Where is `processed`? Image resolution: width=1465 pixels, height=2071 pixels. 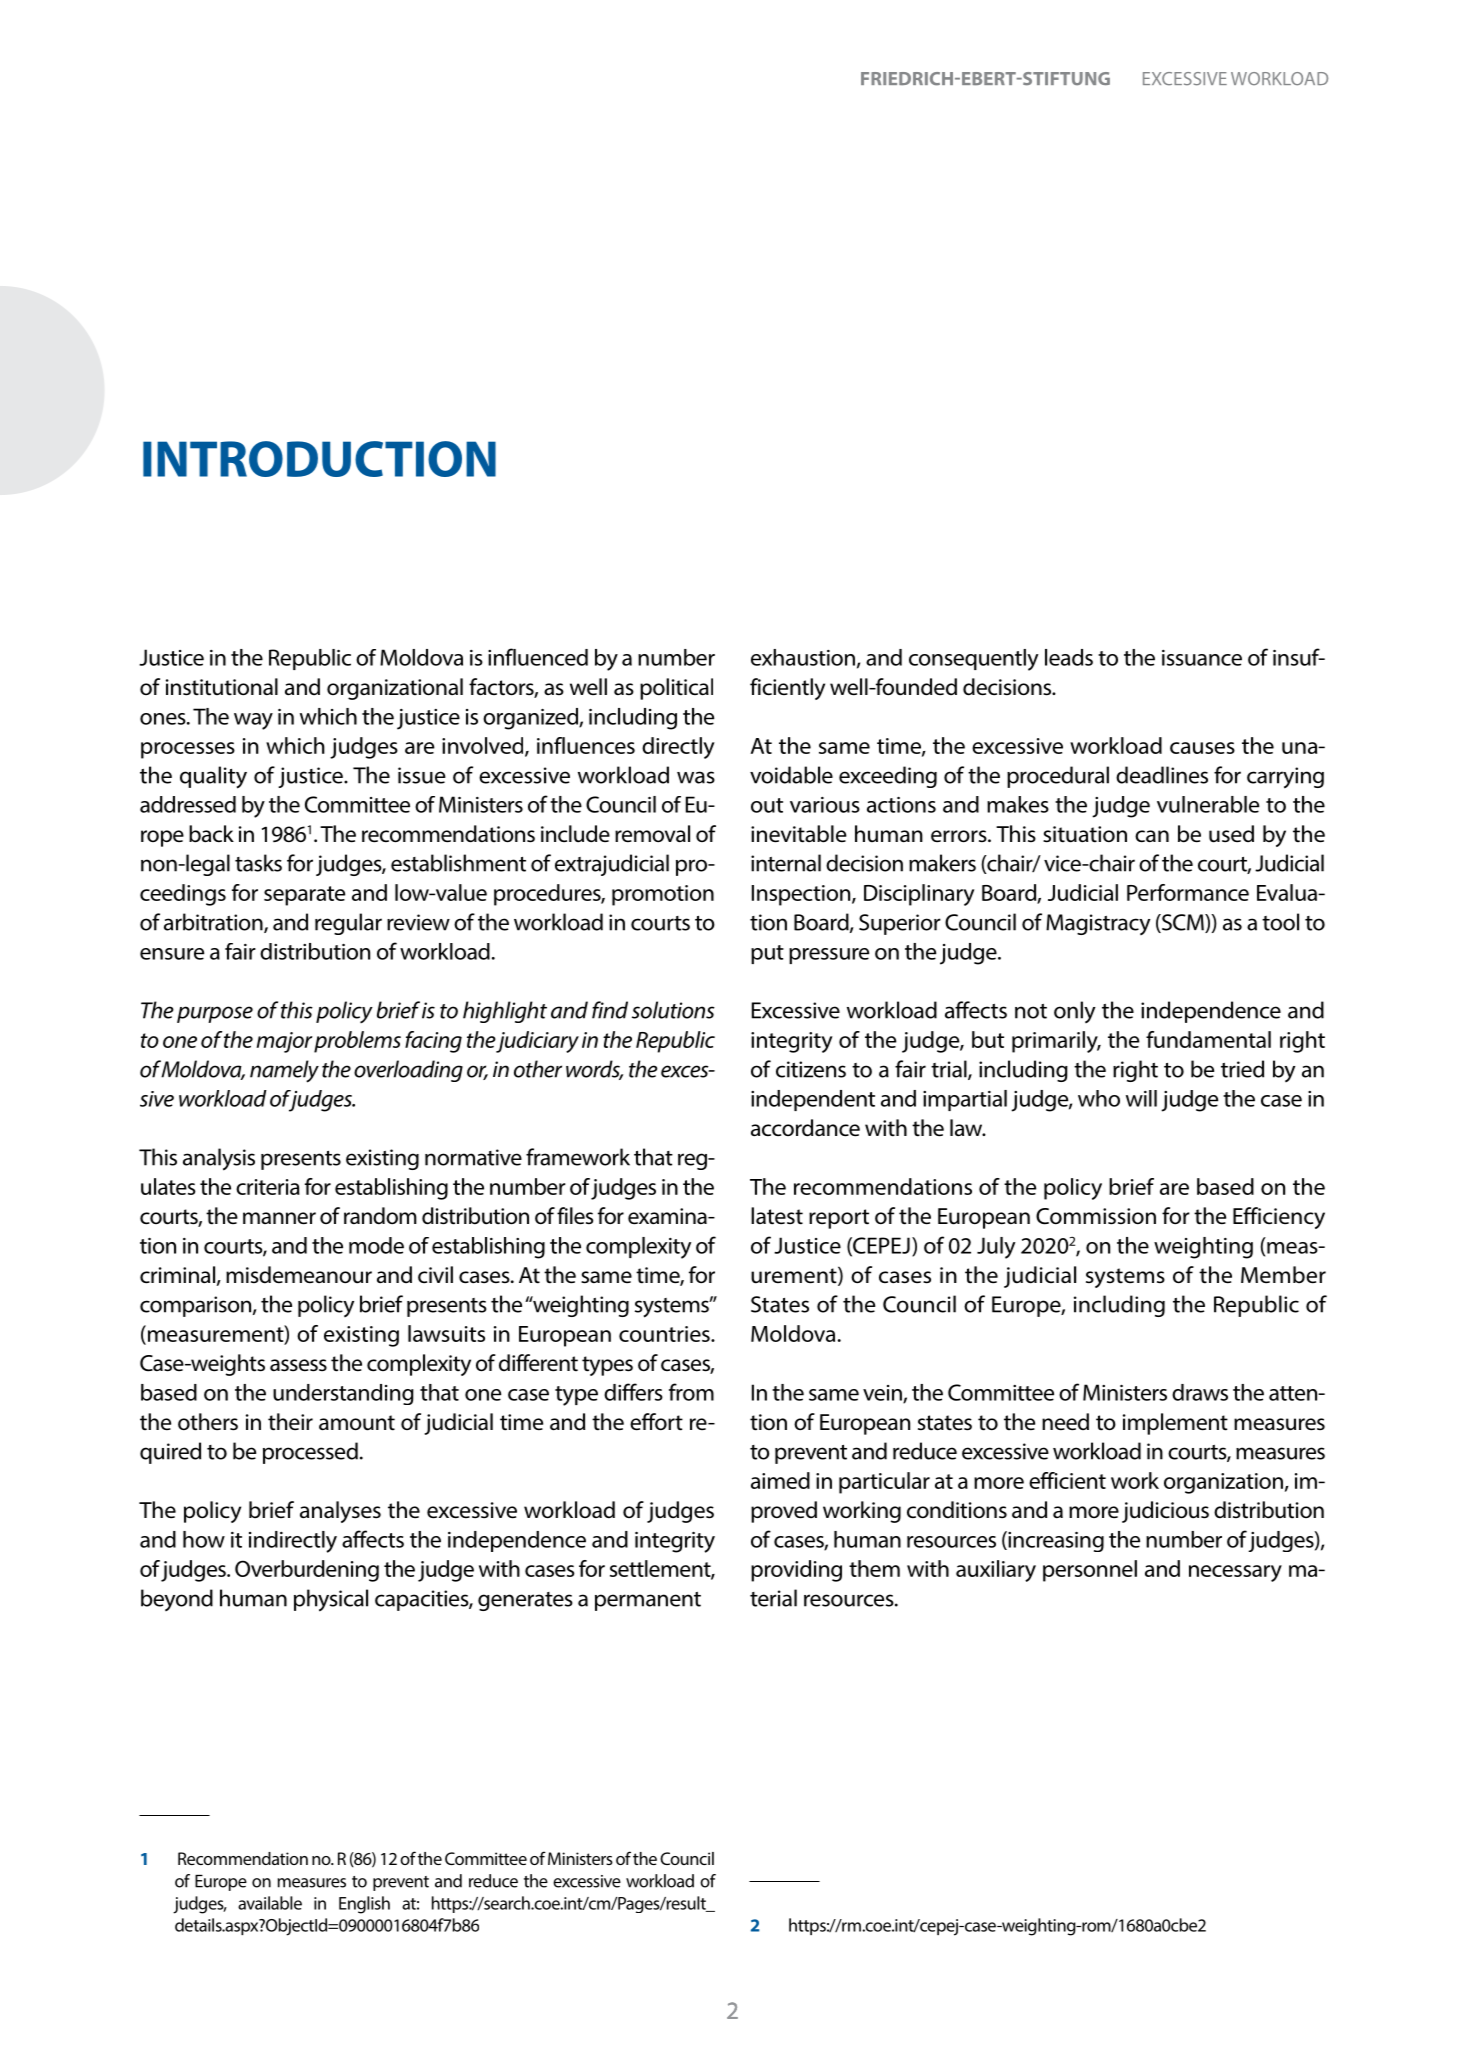
processed is located at coordinates (310, 1453).
